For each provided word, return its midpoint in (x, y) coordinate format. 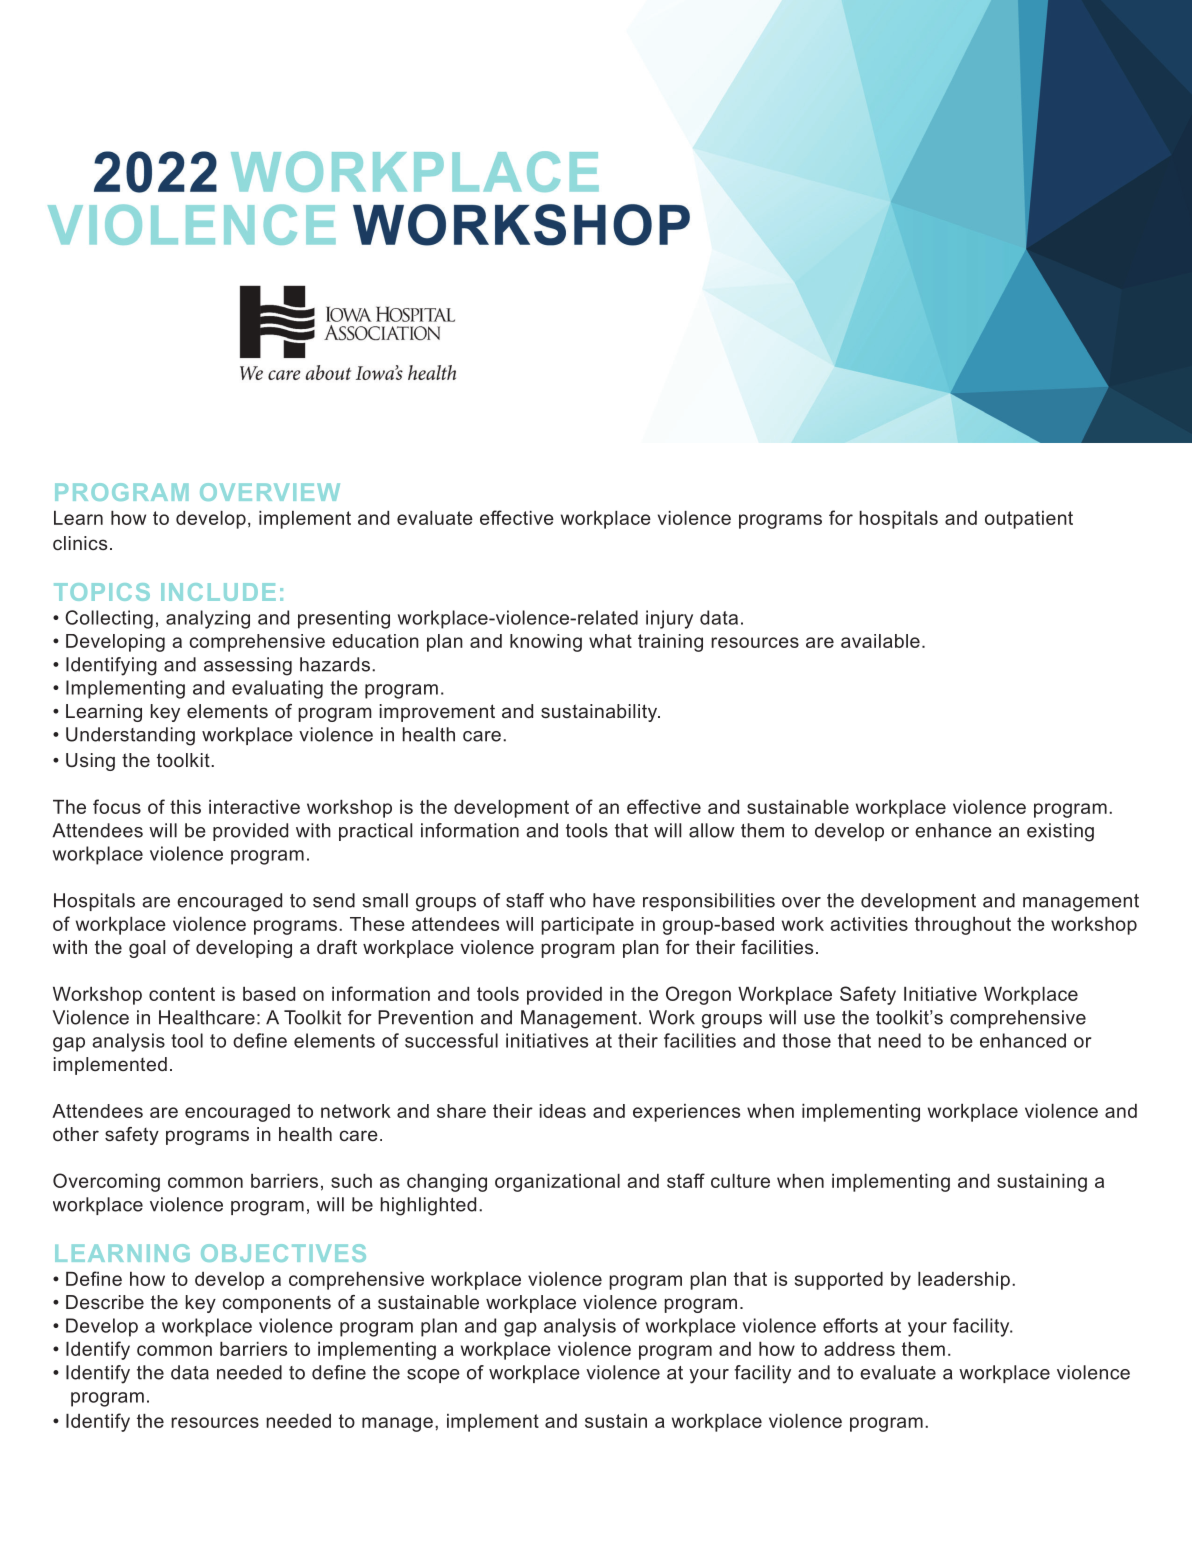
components (277, 1304)
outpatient (1029, 520)
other (76, 1134)
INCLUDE (218, 592)
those (806, 1040)
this (185, 807)
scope (433, 1376)
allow (712, 830)
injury (669, 619)
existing (1060, 832)
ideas (563, 1111)
